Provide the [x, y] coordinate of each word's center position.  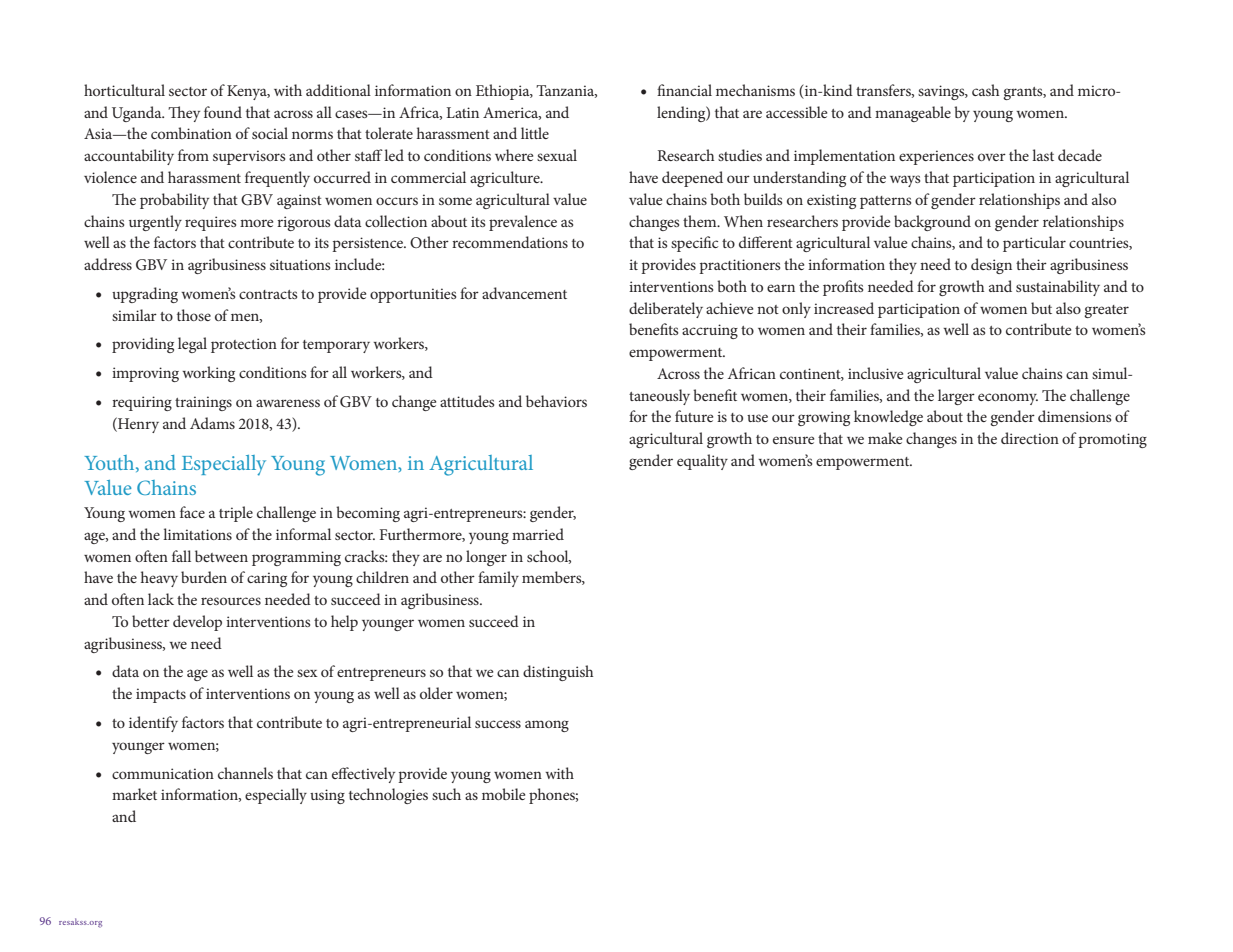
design [991, 266]
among [547, 726]
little [535, 133]
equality [702, 462]
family [498, 579]
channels [245, 773]
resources [231, 601]
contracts [268, 294]
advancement [524, 293]
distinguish [558, 673]
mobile [503, 794]
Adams [212, 423]
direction [1030, 438]
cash [985, 90]
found [223, 112]
